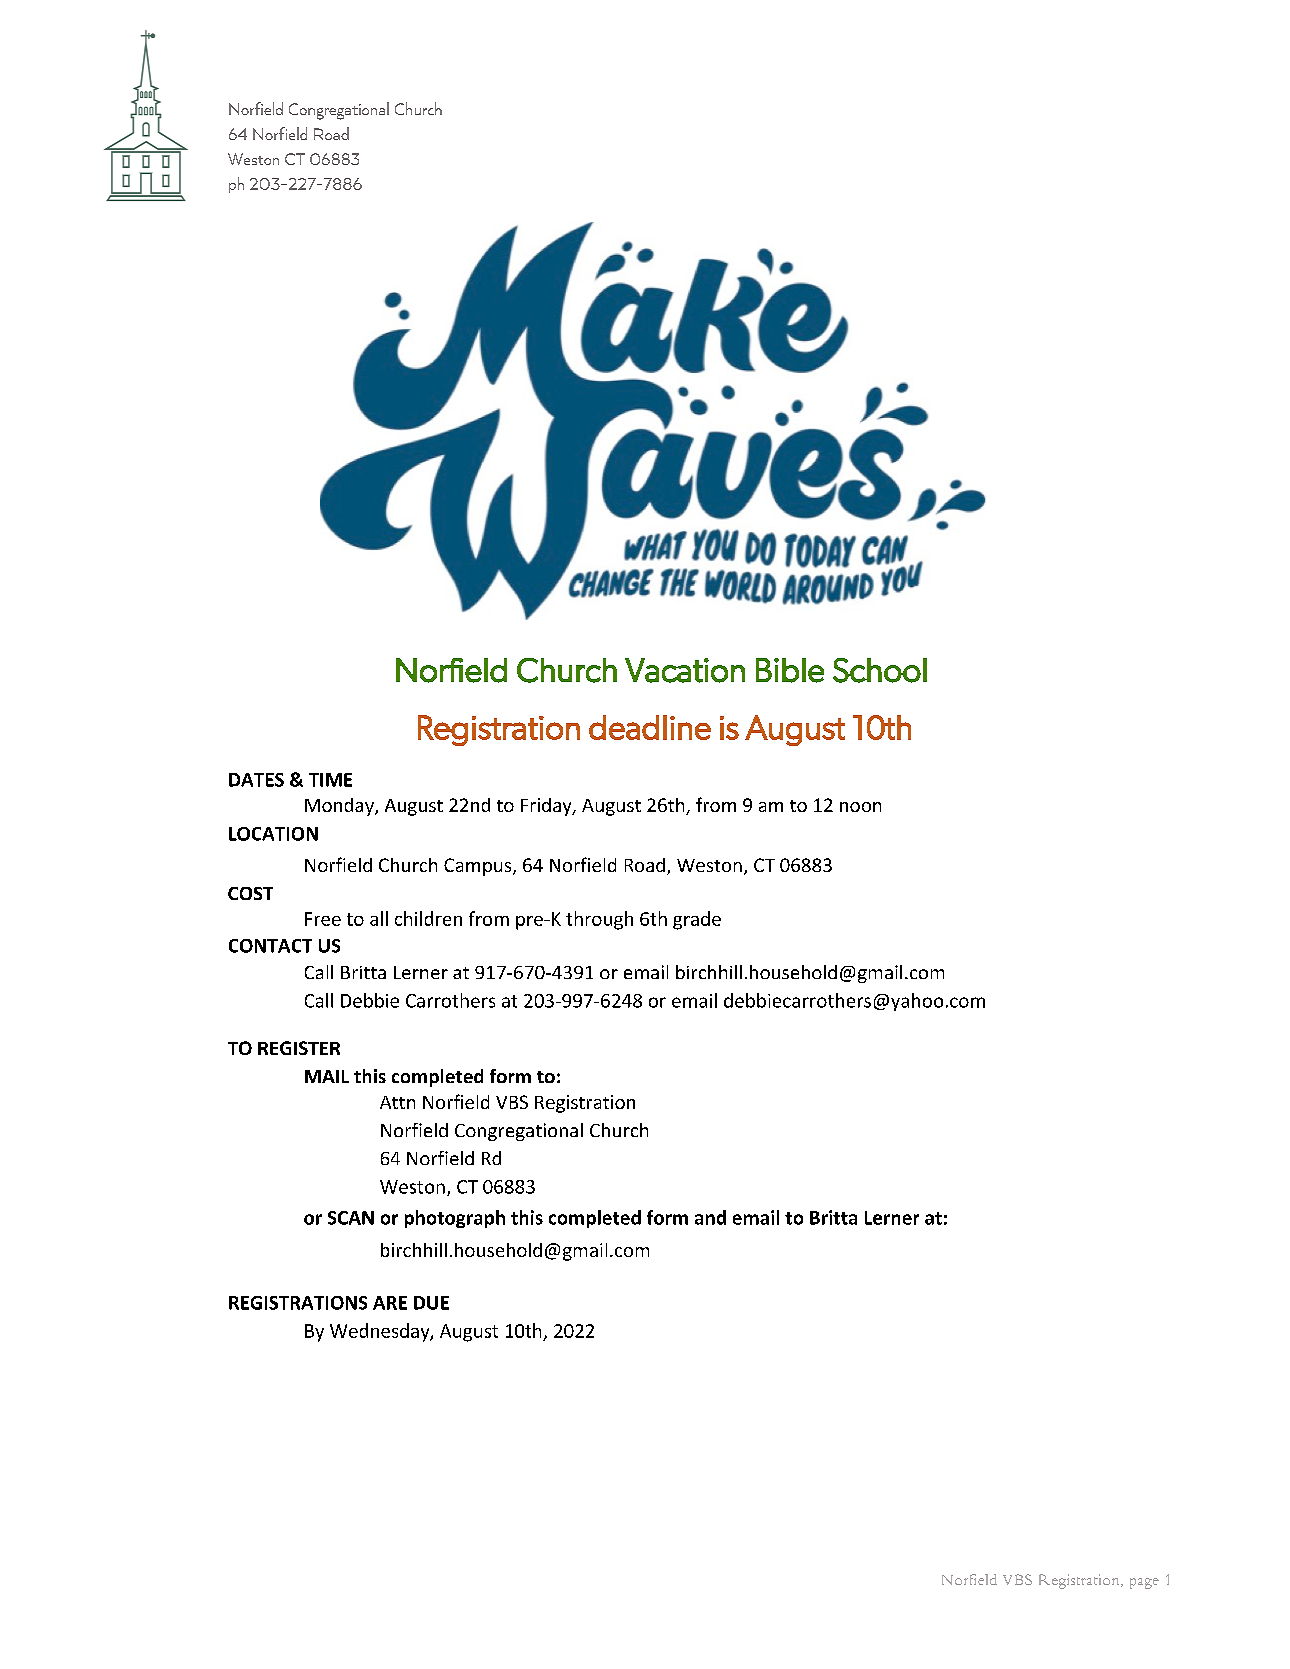  I want to click on and, so click(710, 1217).
